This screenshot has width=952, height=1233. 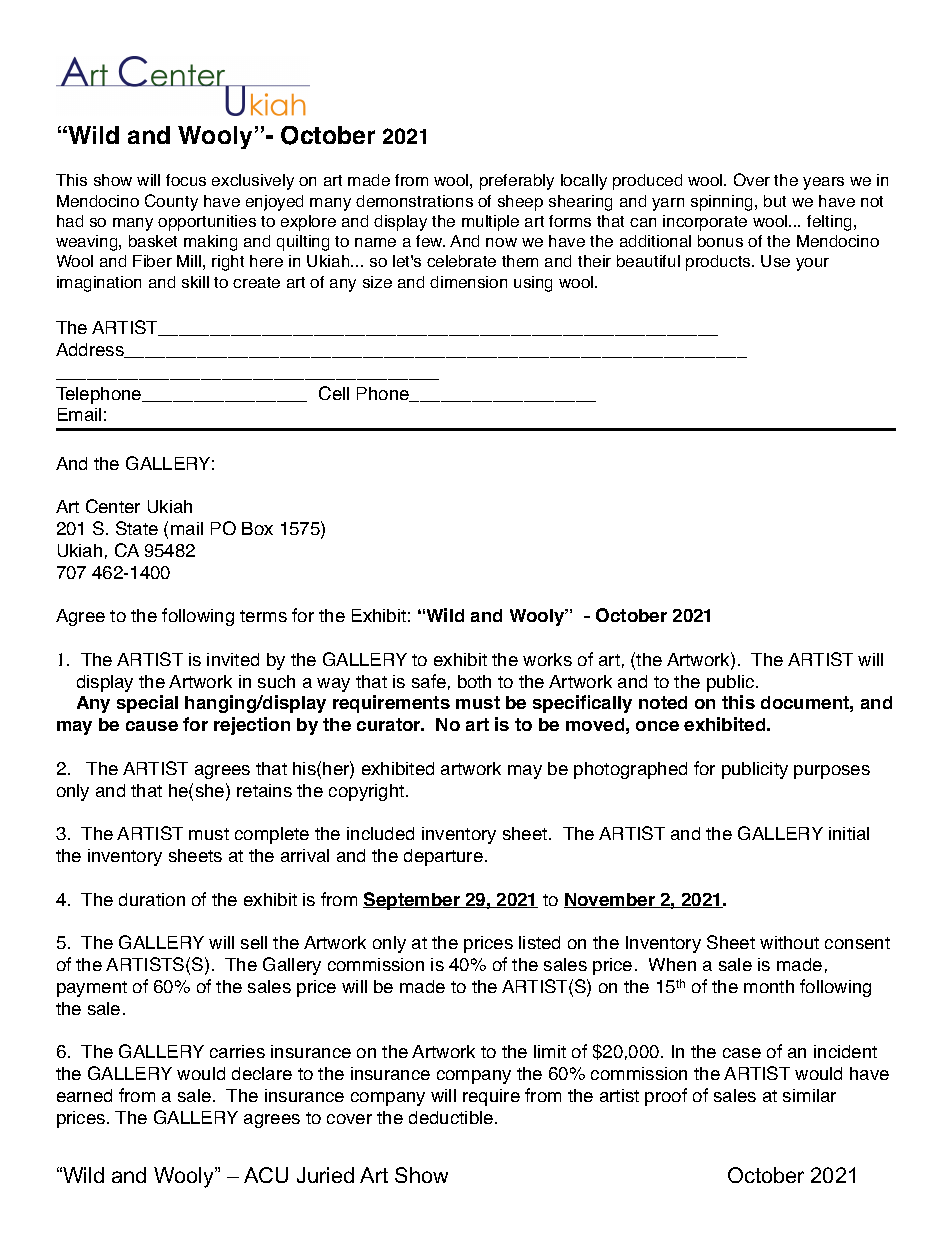 What do you see at coordinates (452, 1117) in the screenshot?
I see `deductible` at bounding box center [452, 1117].
